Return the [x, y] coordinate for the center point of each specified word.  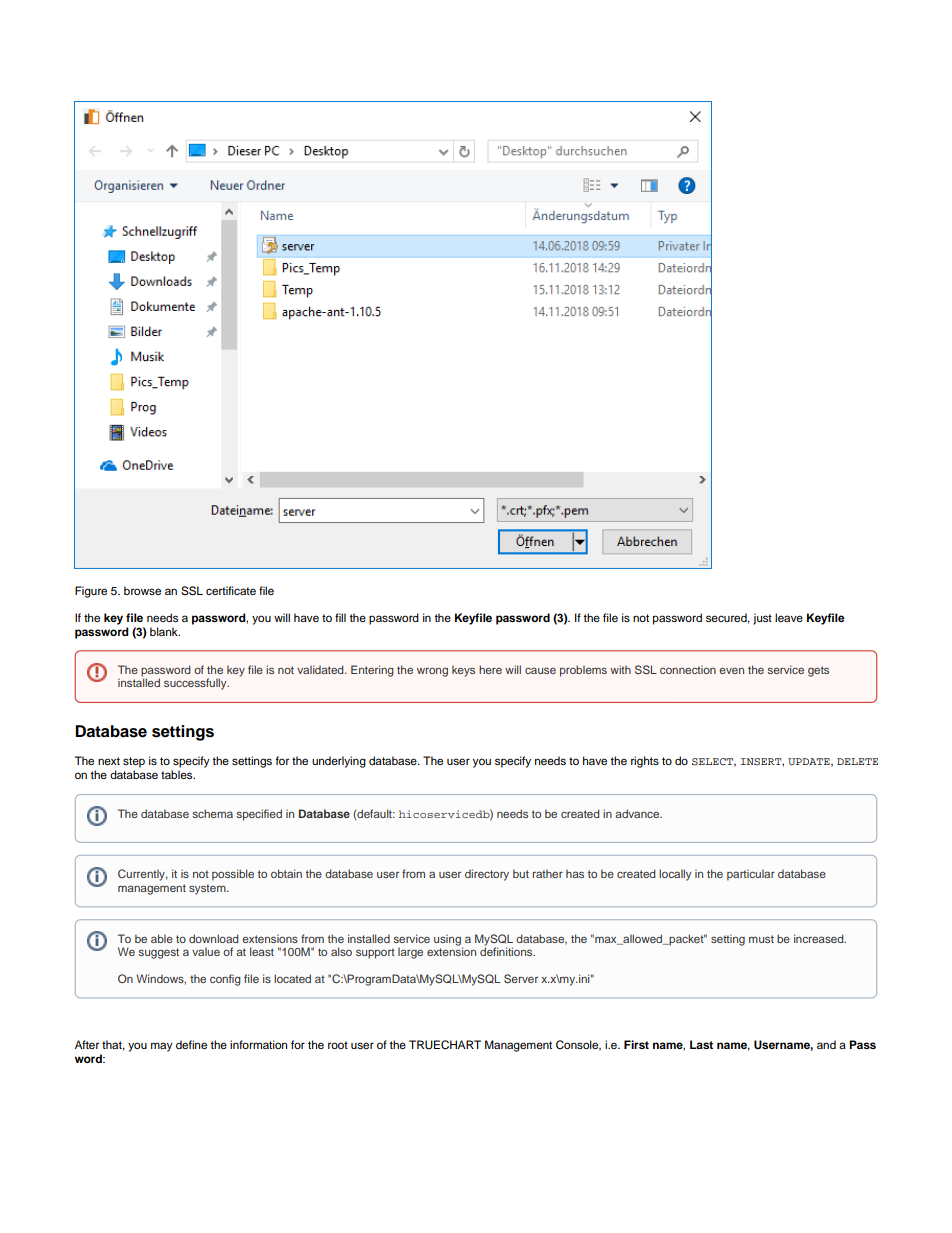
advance [638, 813]
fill [340, 617]
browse [142, 590]
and [826, 1044]
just [762, 619]
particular [751, 875]
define [191, 1044]
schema [213, 813]
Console [578, 1045]
